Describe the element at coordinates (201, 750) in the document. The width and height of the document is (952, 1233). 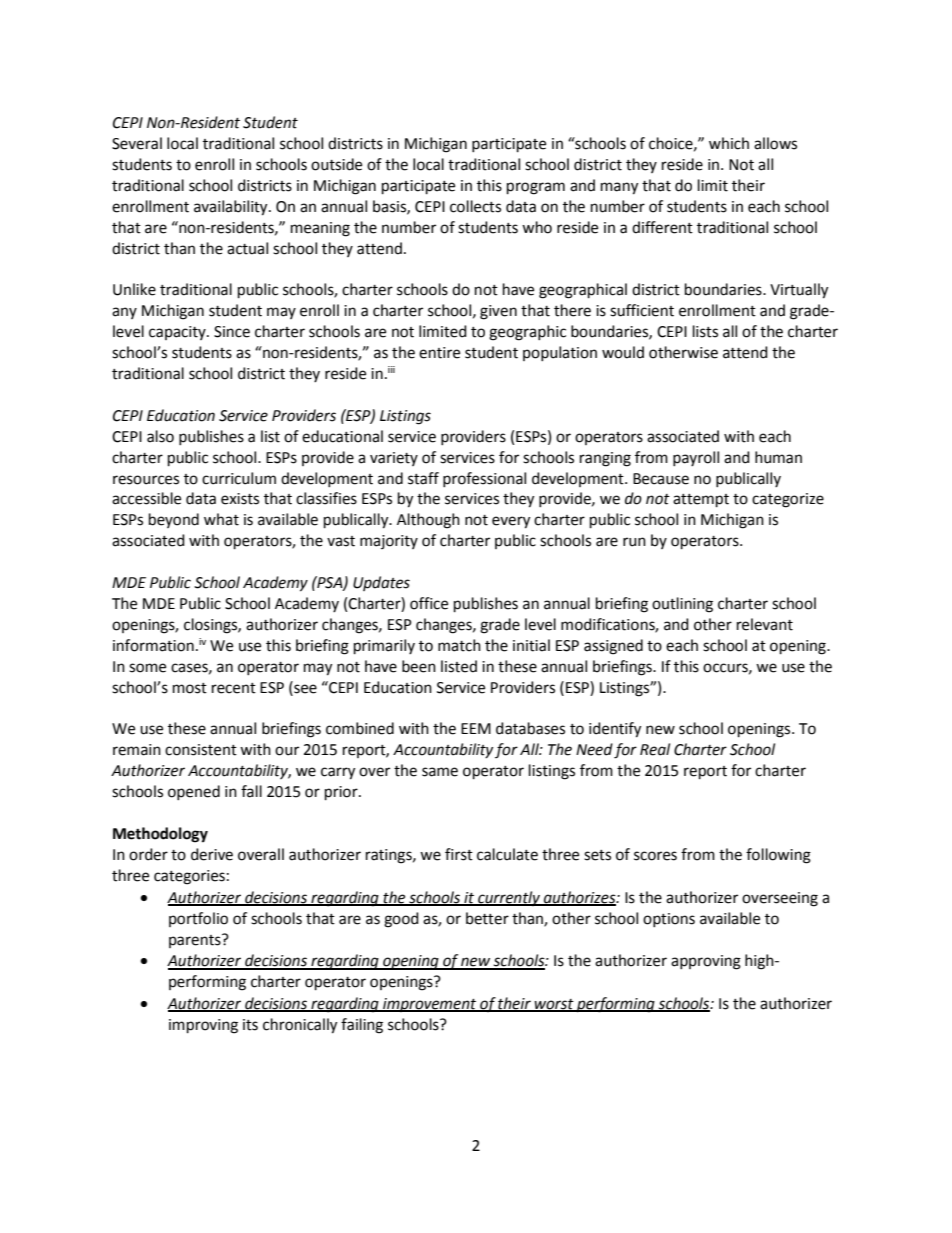
I see `consistent` at that location.
